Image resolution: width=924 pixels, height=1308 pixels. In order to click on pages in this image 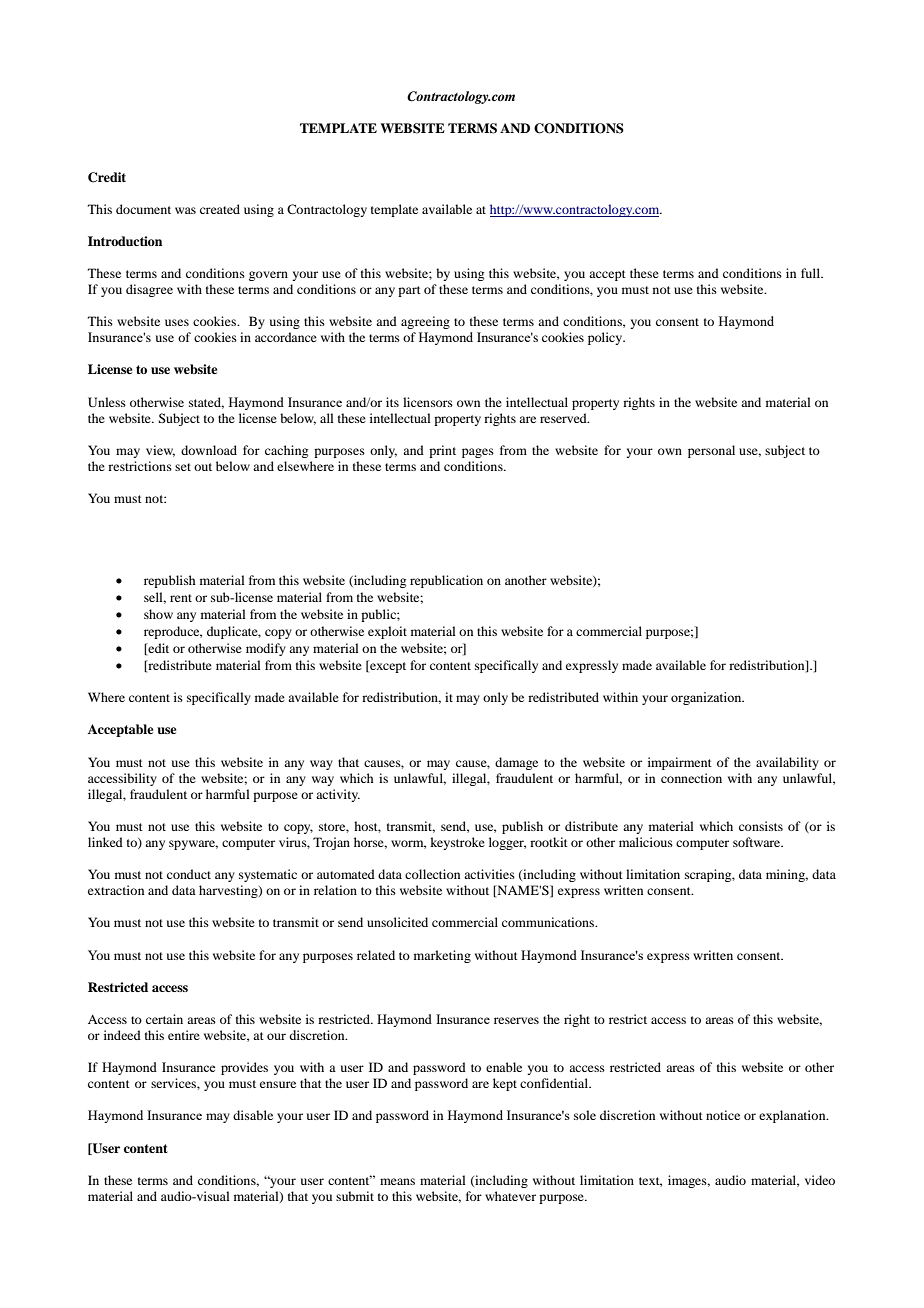, I will do `click(478, 453)`.
